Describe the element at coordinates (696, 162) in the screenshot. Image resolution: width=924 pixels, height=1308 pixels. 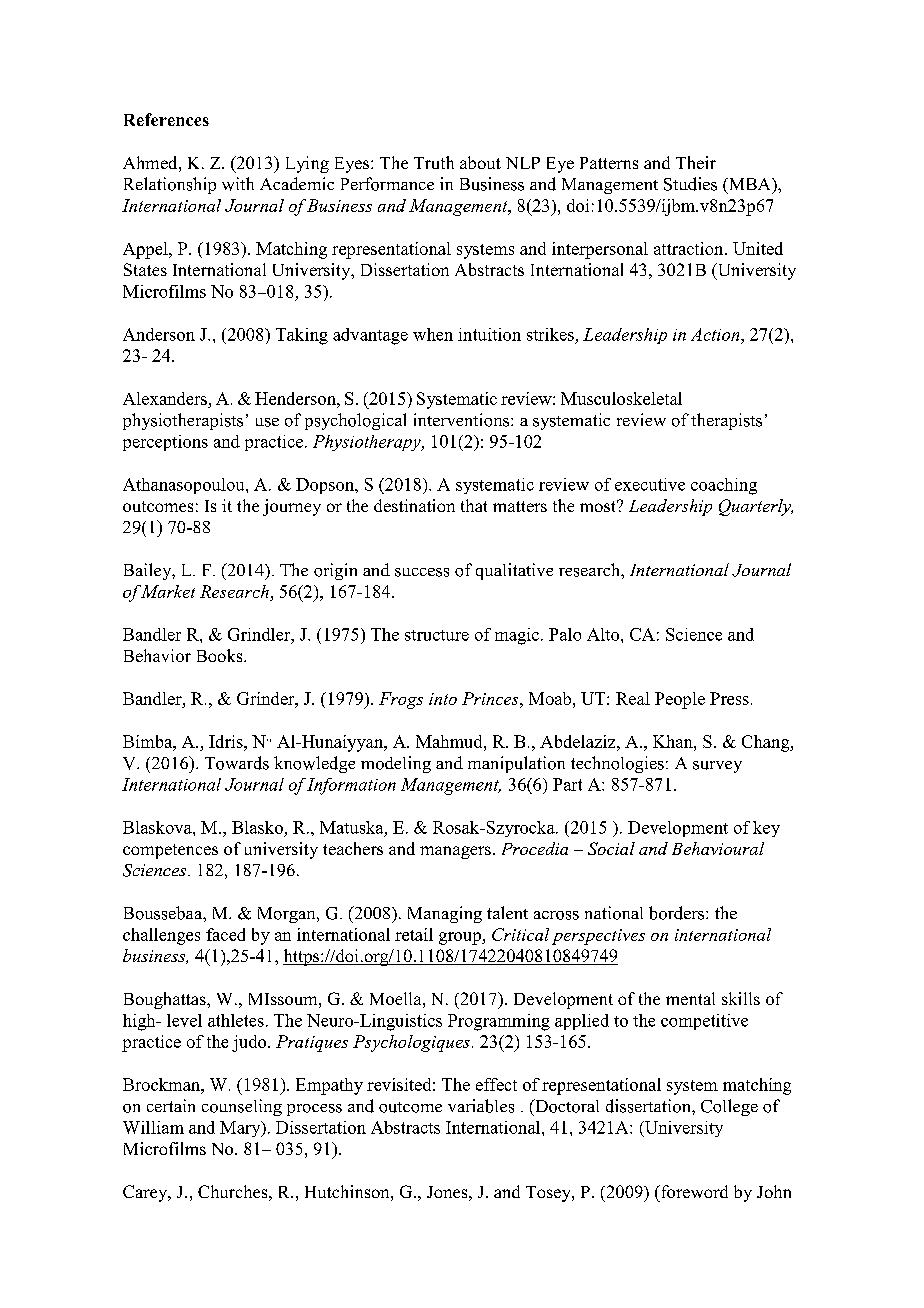
I see `Their` at that location.
